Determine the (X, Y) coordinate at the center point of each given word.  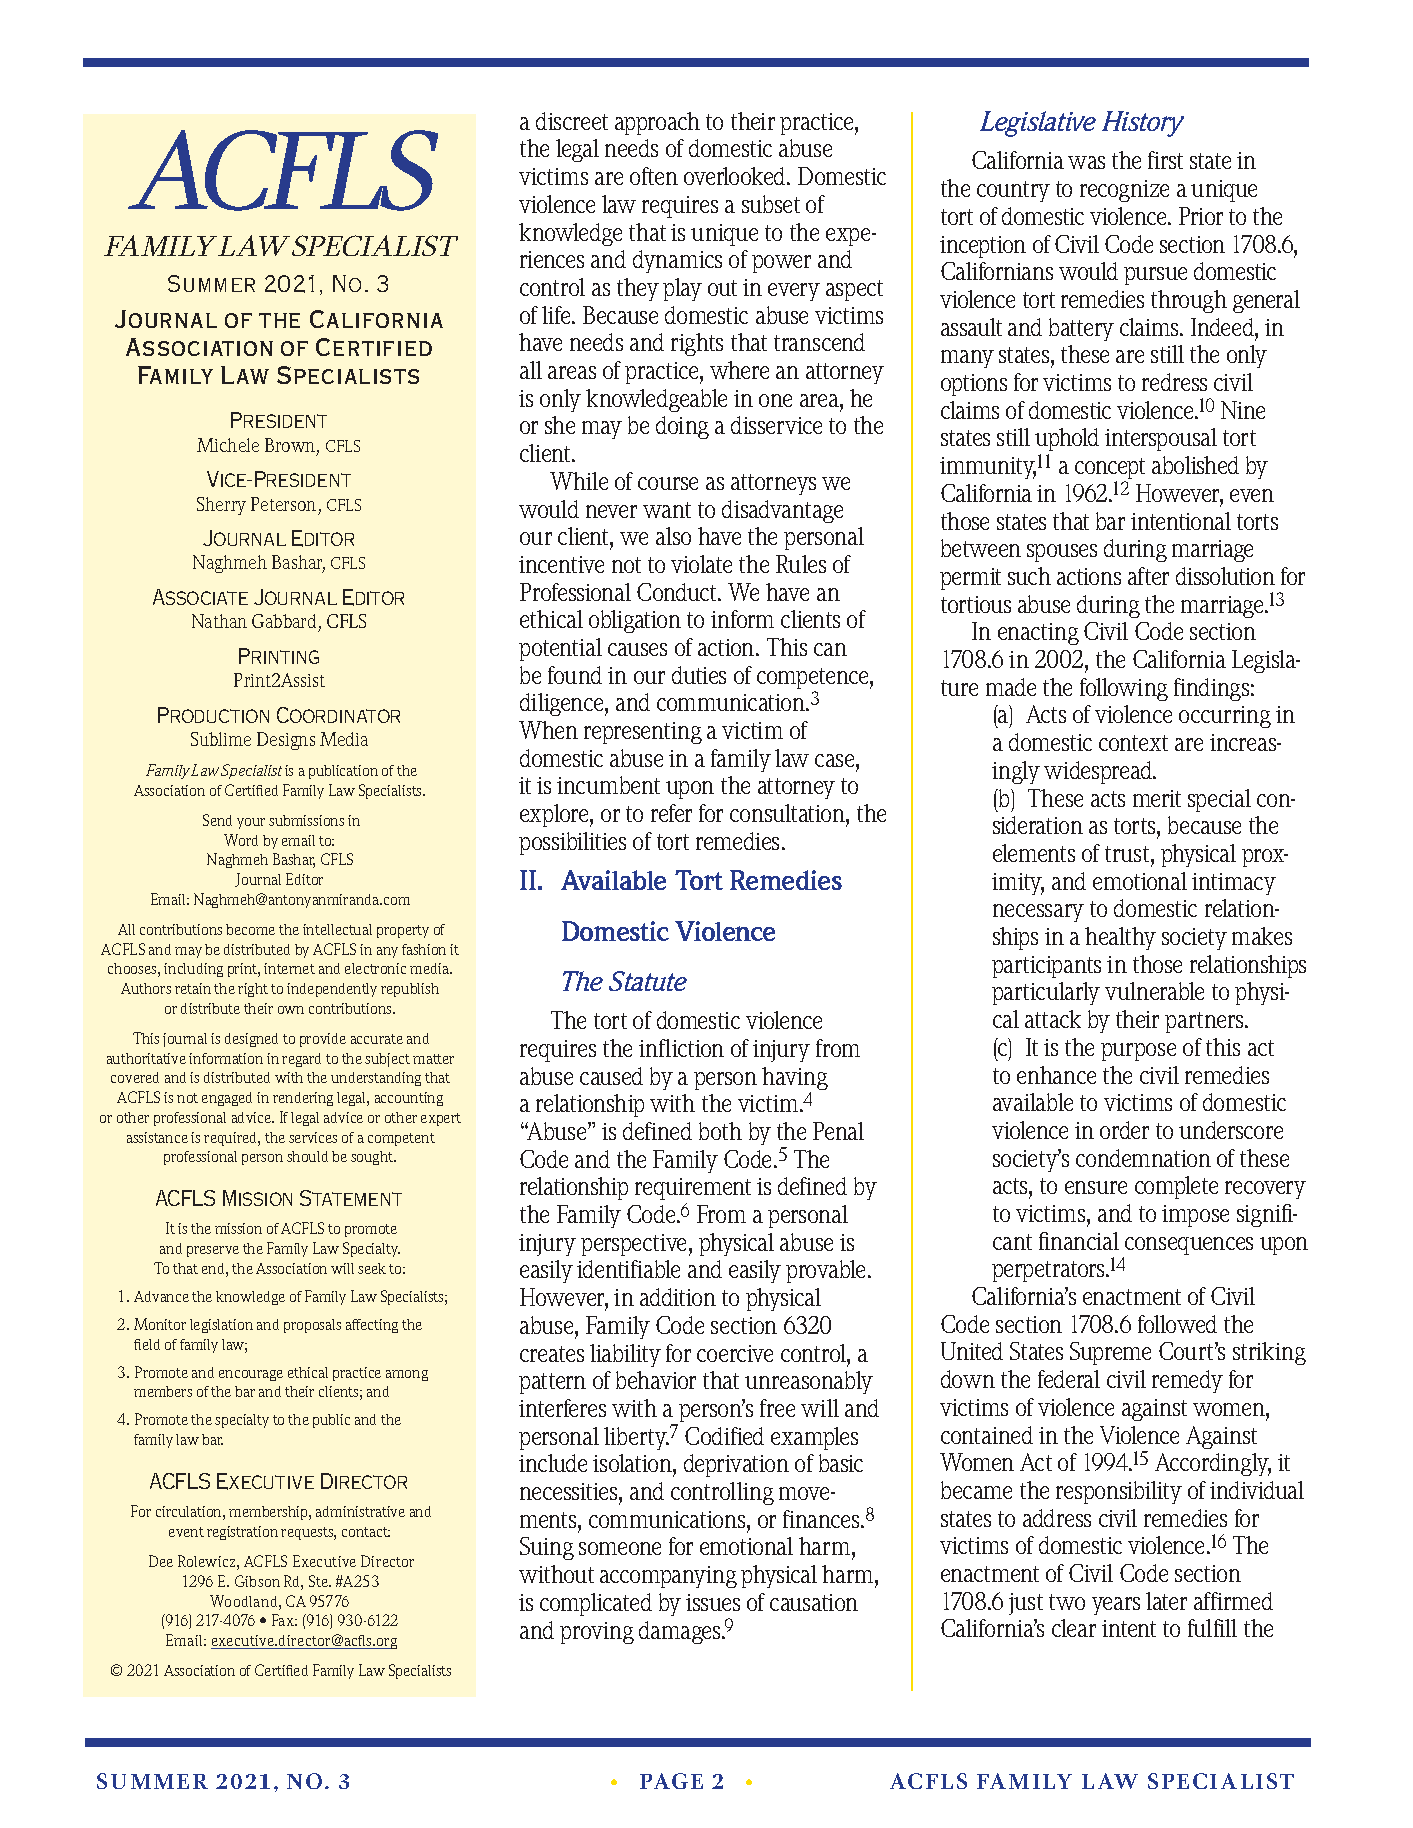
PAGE (671, 1781)
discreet (572, 121)
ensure (1096, 1187)
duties (699, 675)
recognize (1124, 191)
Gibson (257, 1581)
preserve (213, 1251)
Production (213, 715)
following (1124, 689)
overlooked (736, 176)
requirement (693, 1189)
